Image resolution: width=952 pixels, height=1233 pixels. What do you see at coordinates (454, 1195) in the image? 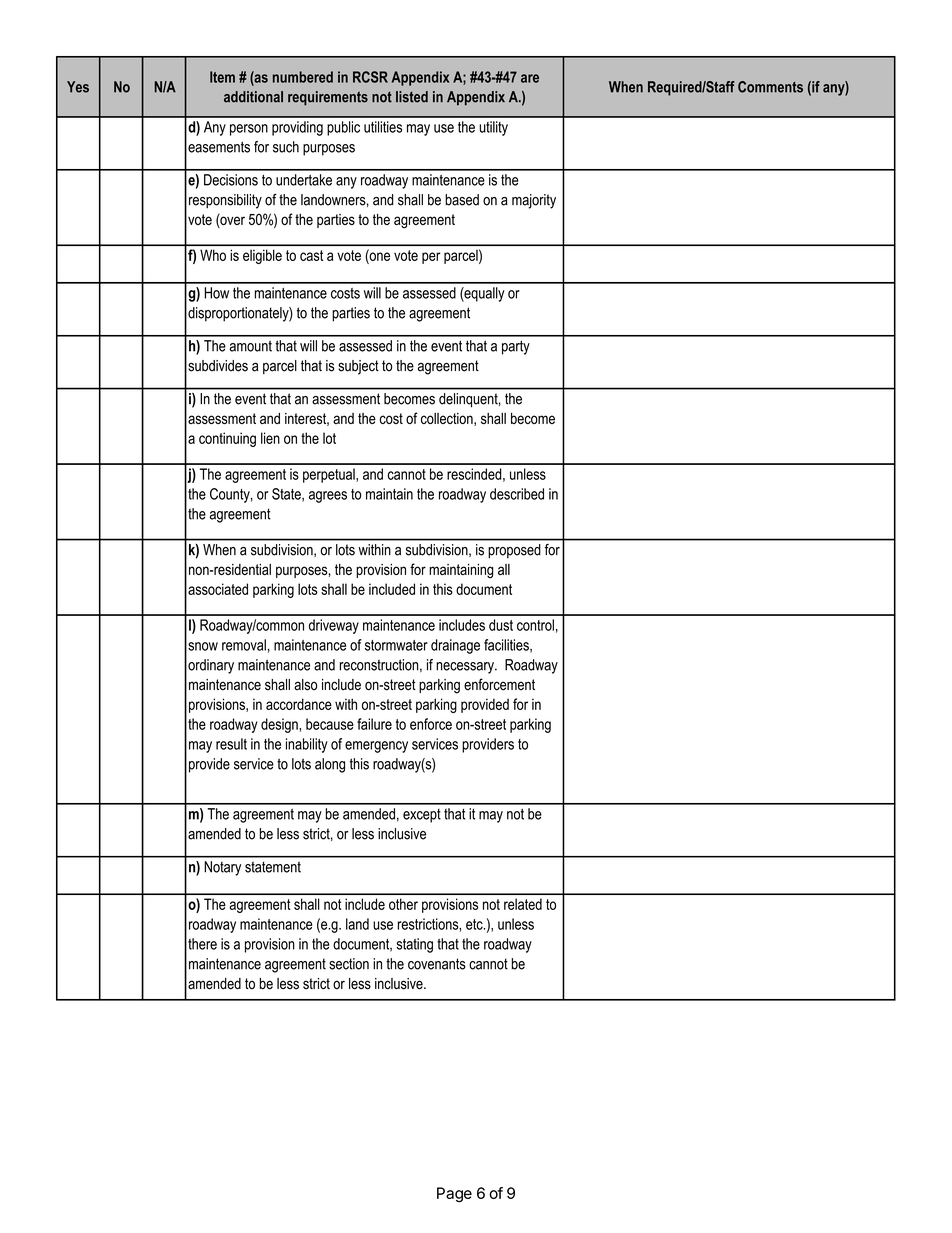
I see `Page` at bounding box center [454, 1195].
